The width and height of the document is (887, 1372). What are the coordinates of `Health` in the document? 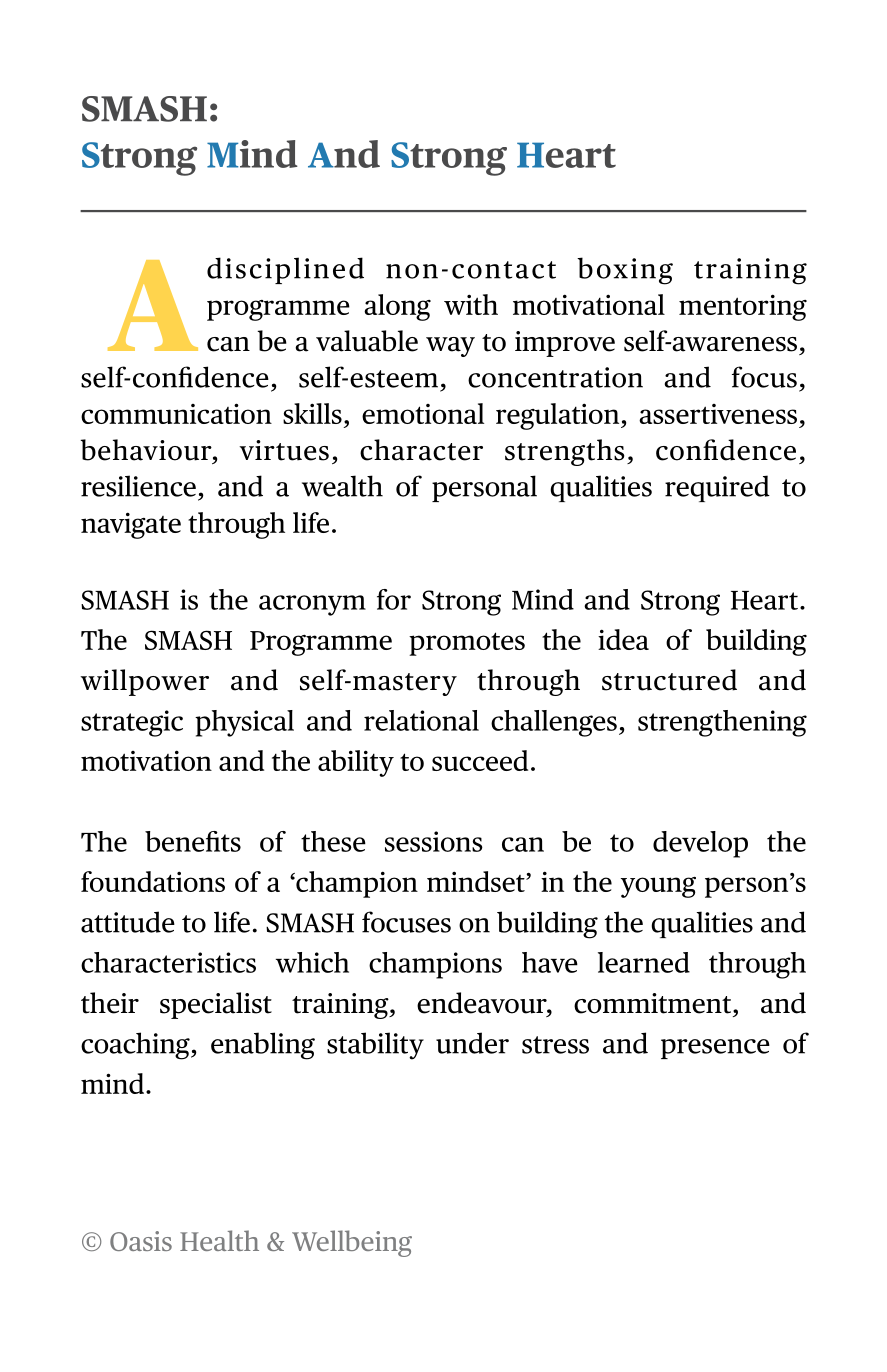 It's located at (219, 1240).
